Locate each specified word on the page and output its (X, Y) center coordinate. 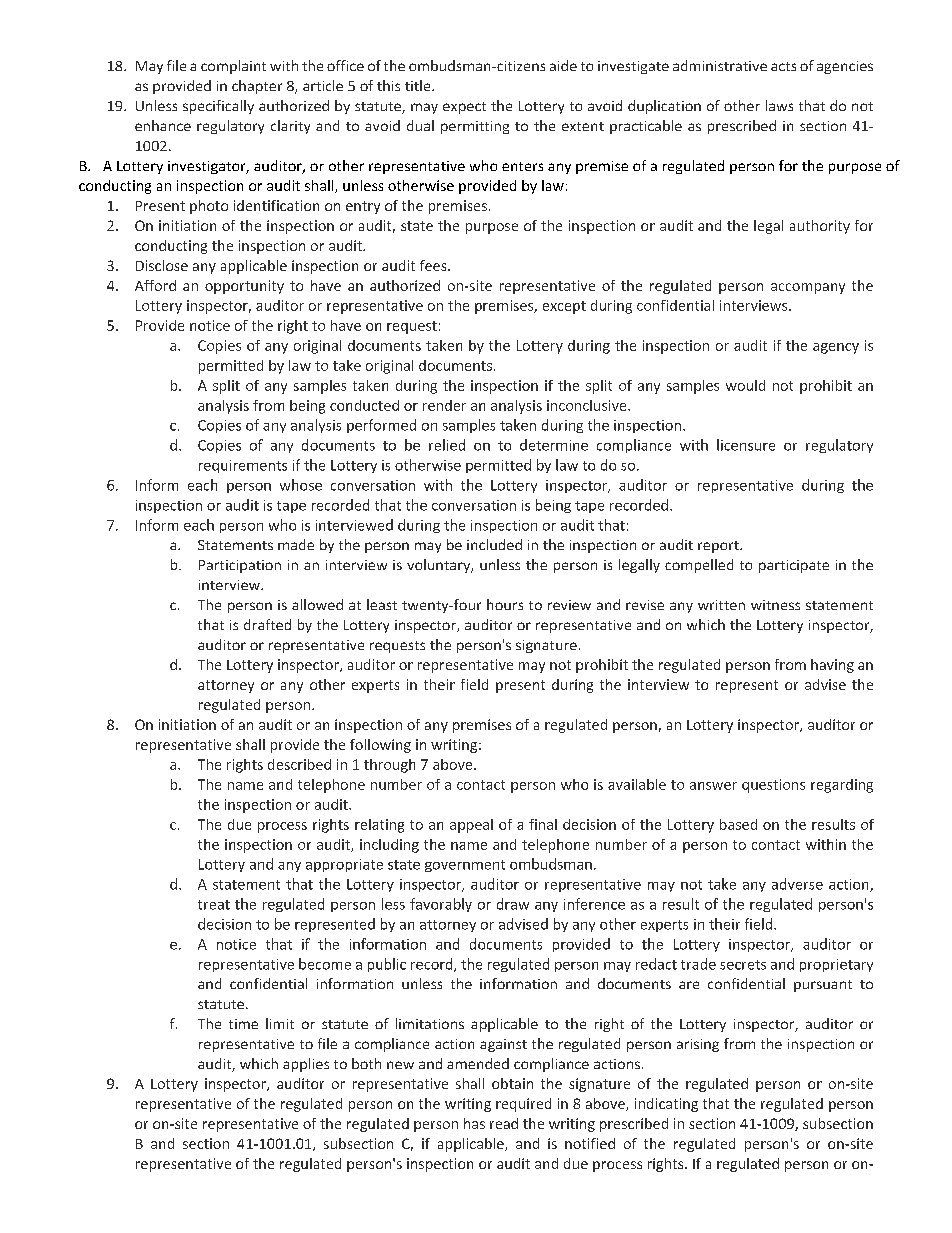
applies (306, 1065)
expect (464, 108)
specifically (218, 107)
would (745, 385)
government (465, 866)
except (564, 307)
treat (214, 905)
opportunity (244, 287)
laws (779, 105)
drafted (267, 624)
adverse (797, 884)
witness (775, 605)
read (504, 1123)
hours (505, 604)
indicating (666, 1105)
